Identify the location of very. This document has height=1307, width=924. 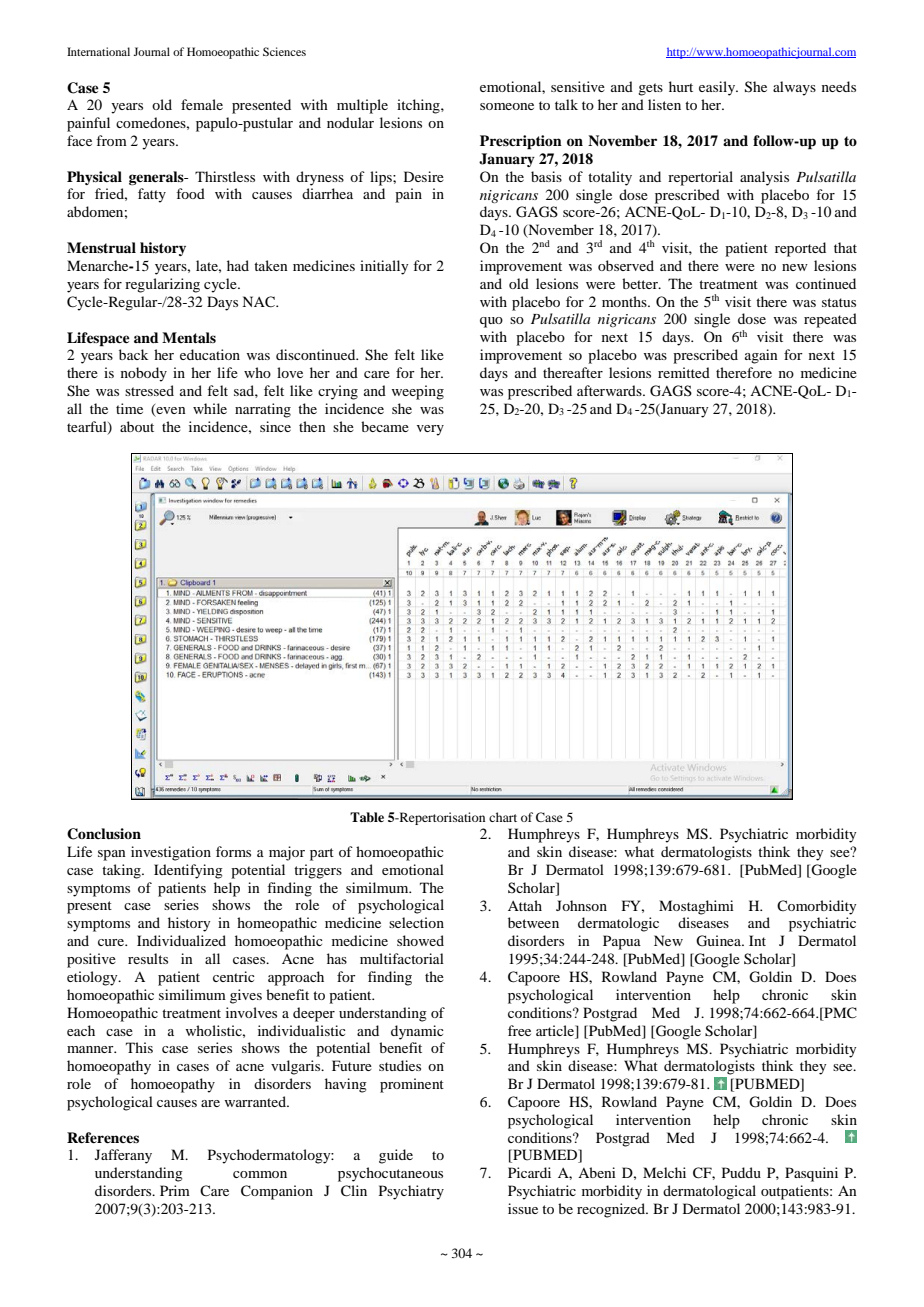
(430, 430).
